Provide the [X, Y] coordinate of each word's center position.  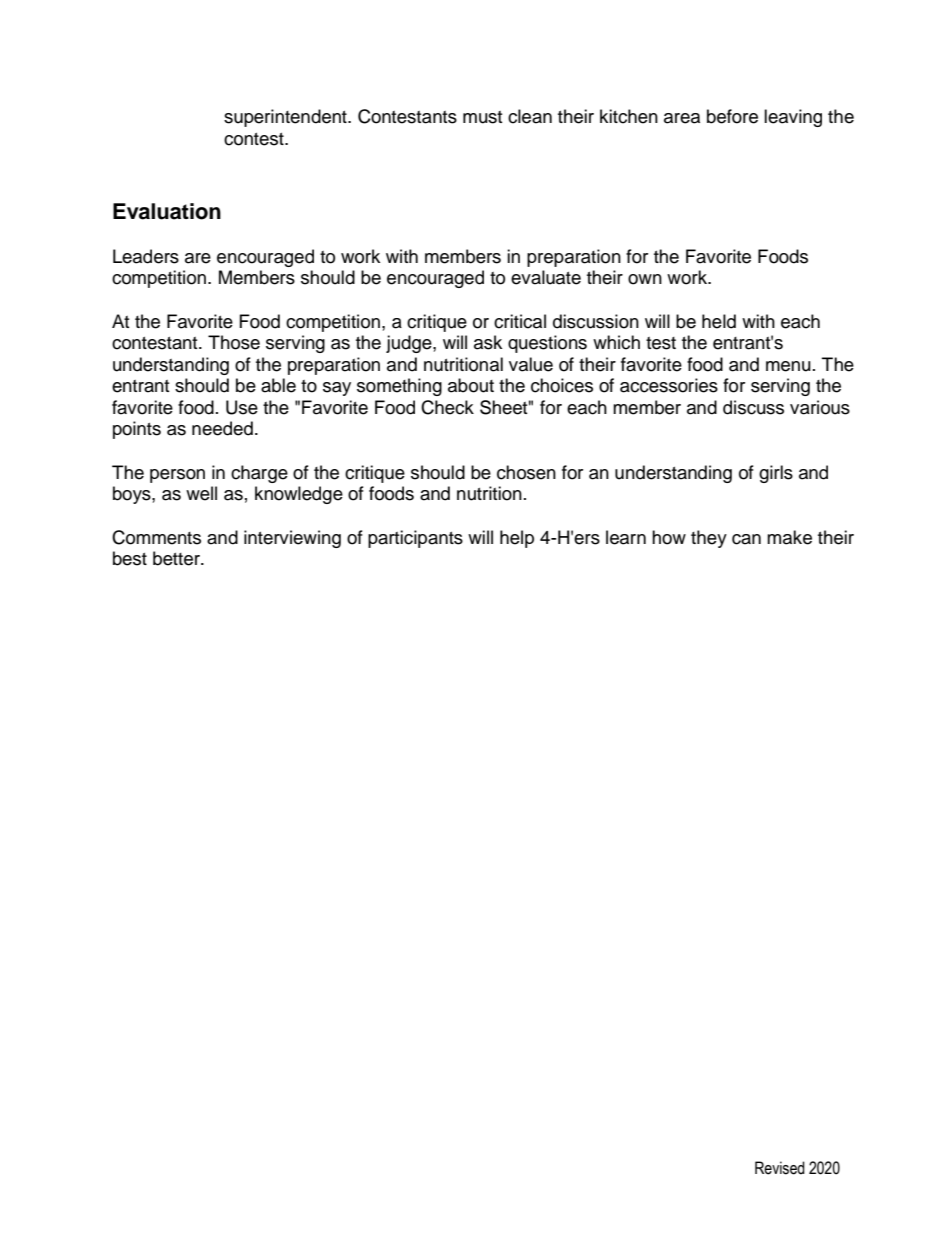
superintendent [286, 118]
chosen [526, 472]
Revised [780, 1168]
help [517, 539]
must [482, 117]
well [201, 493]
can [746, 539]
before [732, 116]
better [177, 558]
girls [776, 474]
